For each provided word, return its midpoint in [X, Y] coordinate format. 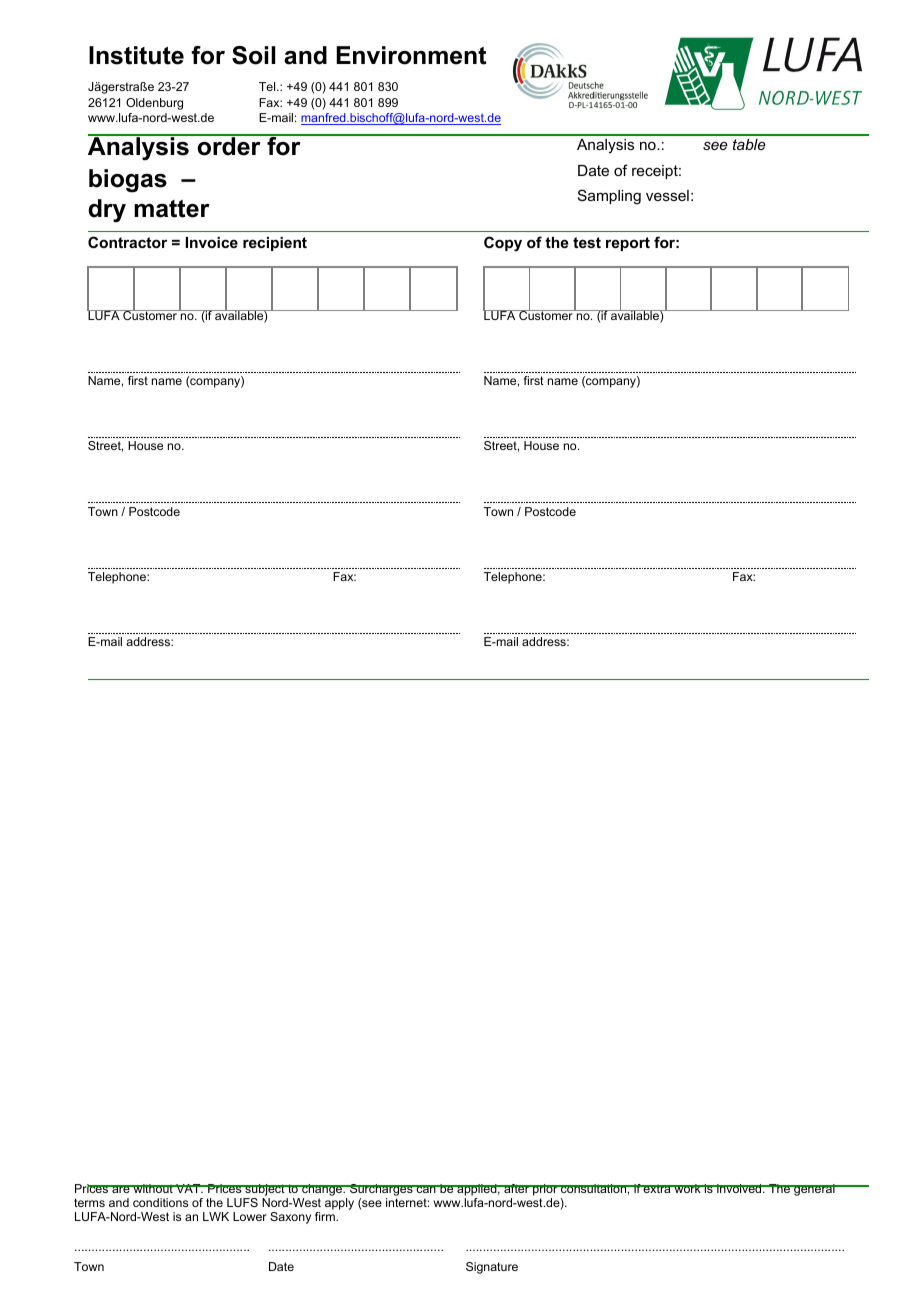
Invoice [212, 242]
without [153, 1188]
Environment [411, 55]
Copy [503, 244]
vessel [667, 195]
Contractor [127, 242]
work [687, 1188]
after [517, 1188]
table [749, 144]
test [587, 242]
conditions [160, 1202]
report [628, 244]
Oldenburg [154, 104]
